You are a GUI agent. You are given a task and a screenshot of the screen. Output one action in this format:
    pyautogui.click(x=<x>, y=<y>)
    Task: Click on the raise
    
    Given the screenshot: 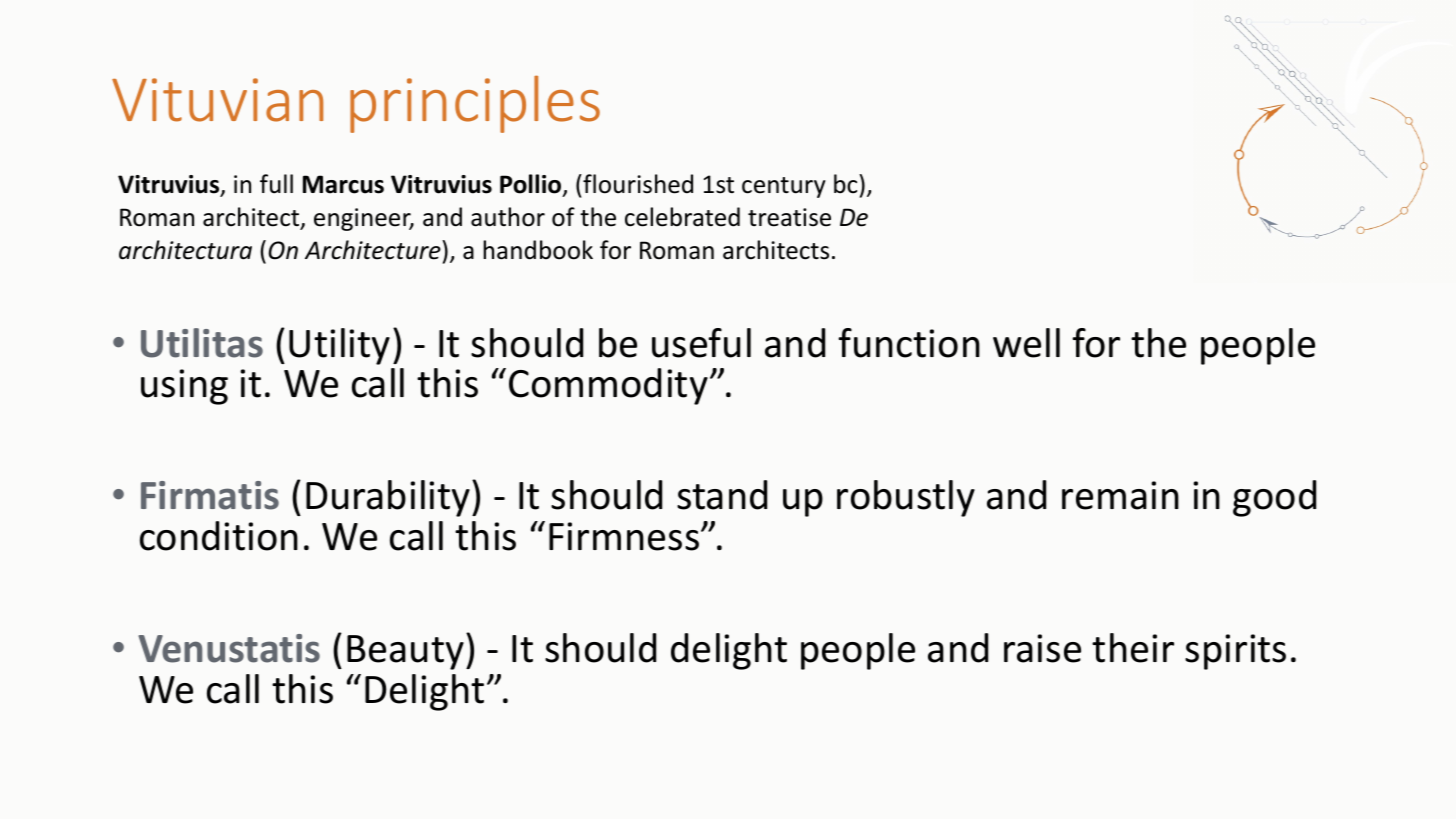 What is the action you would take?
    pyautogui.click(x=1042, y=648)
